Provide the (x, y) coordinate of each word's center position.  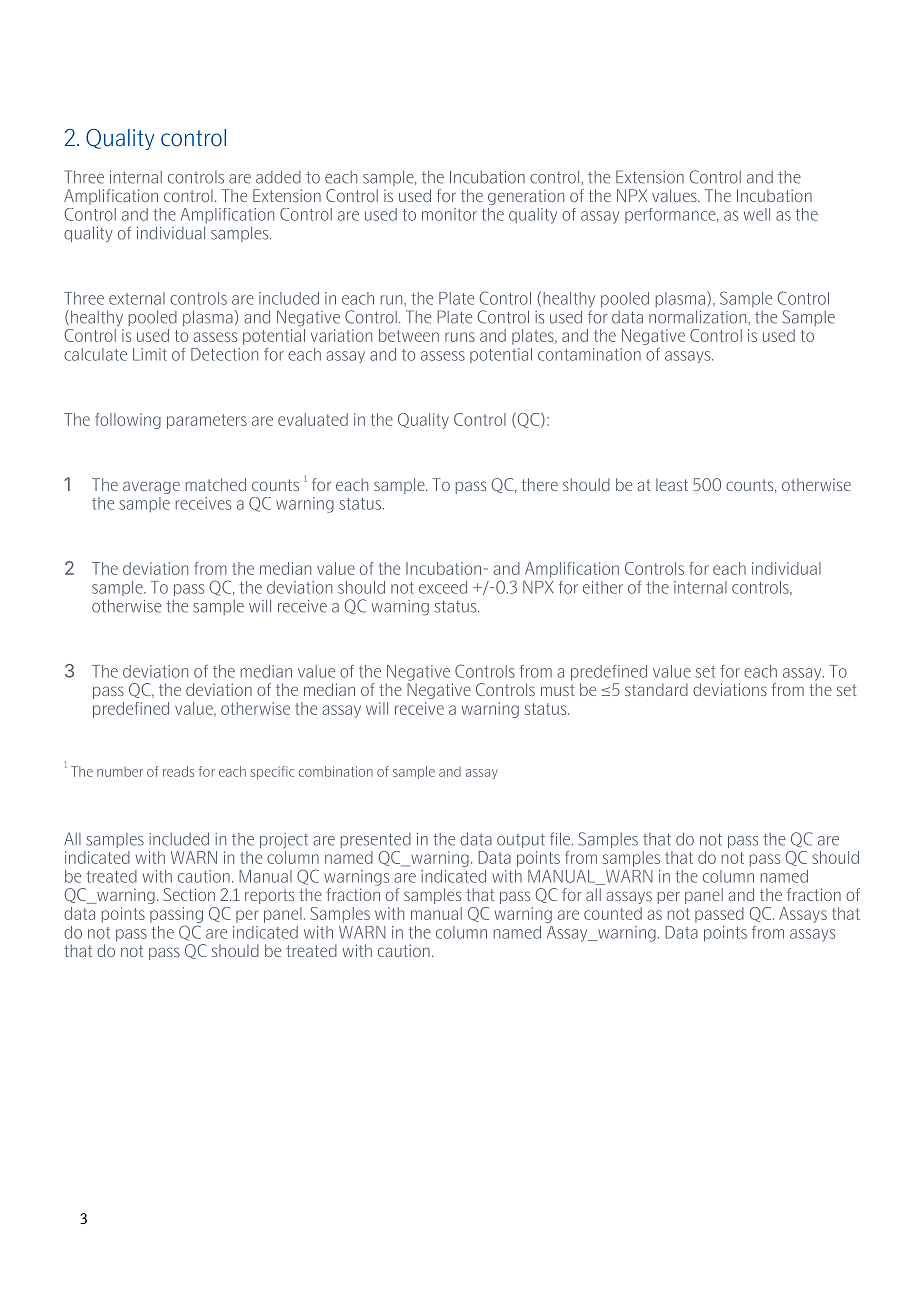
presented (376, 840)
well (757, 214)
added (278, 177)
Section (189, 894)
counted (613, 913)
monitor (449, 214)
